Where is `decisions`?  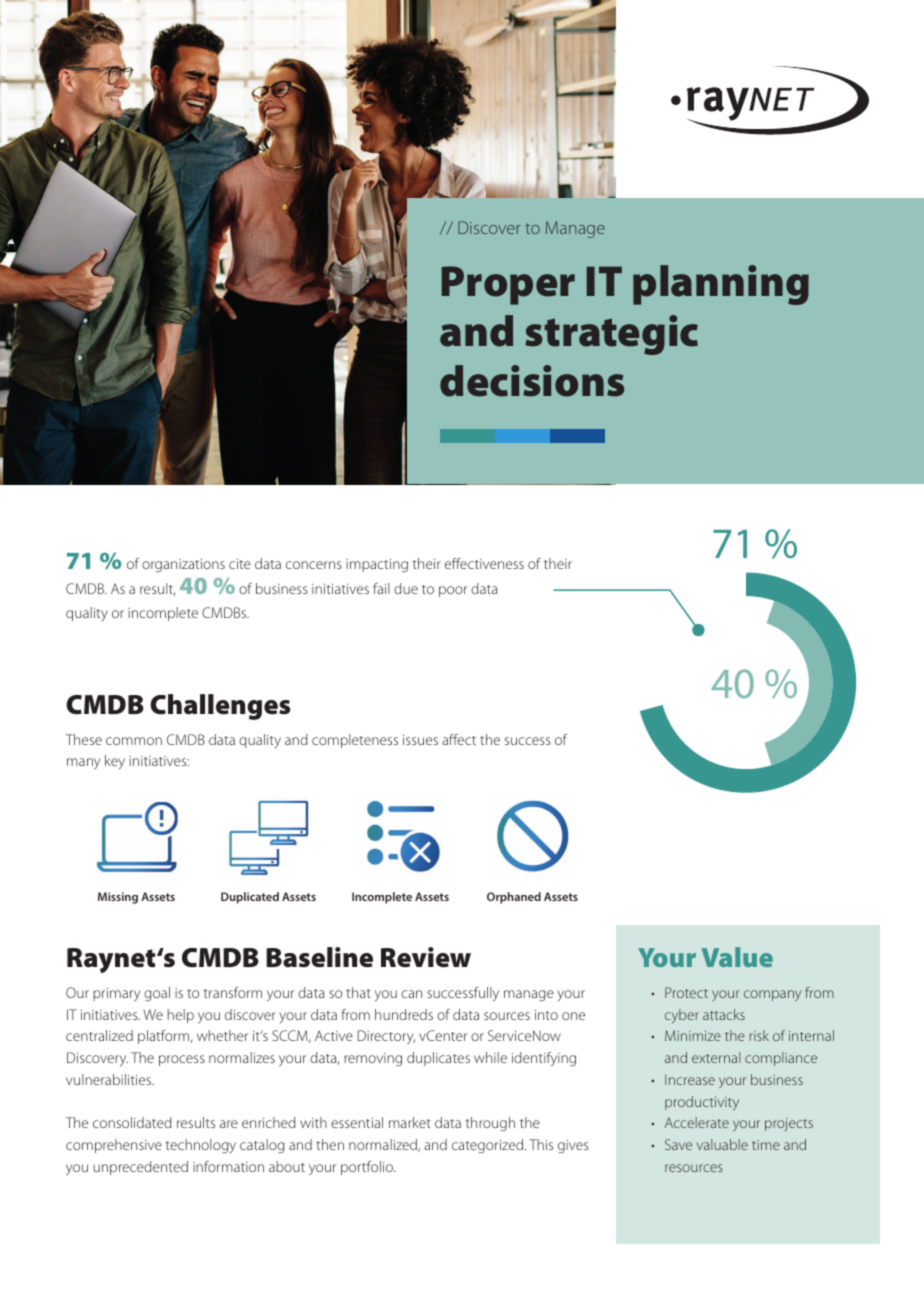 decisions is located at coordinates (532, 381).
